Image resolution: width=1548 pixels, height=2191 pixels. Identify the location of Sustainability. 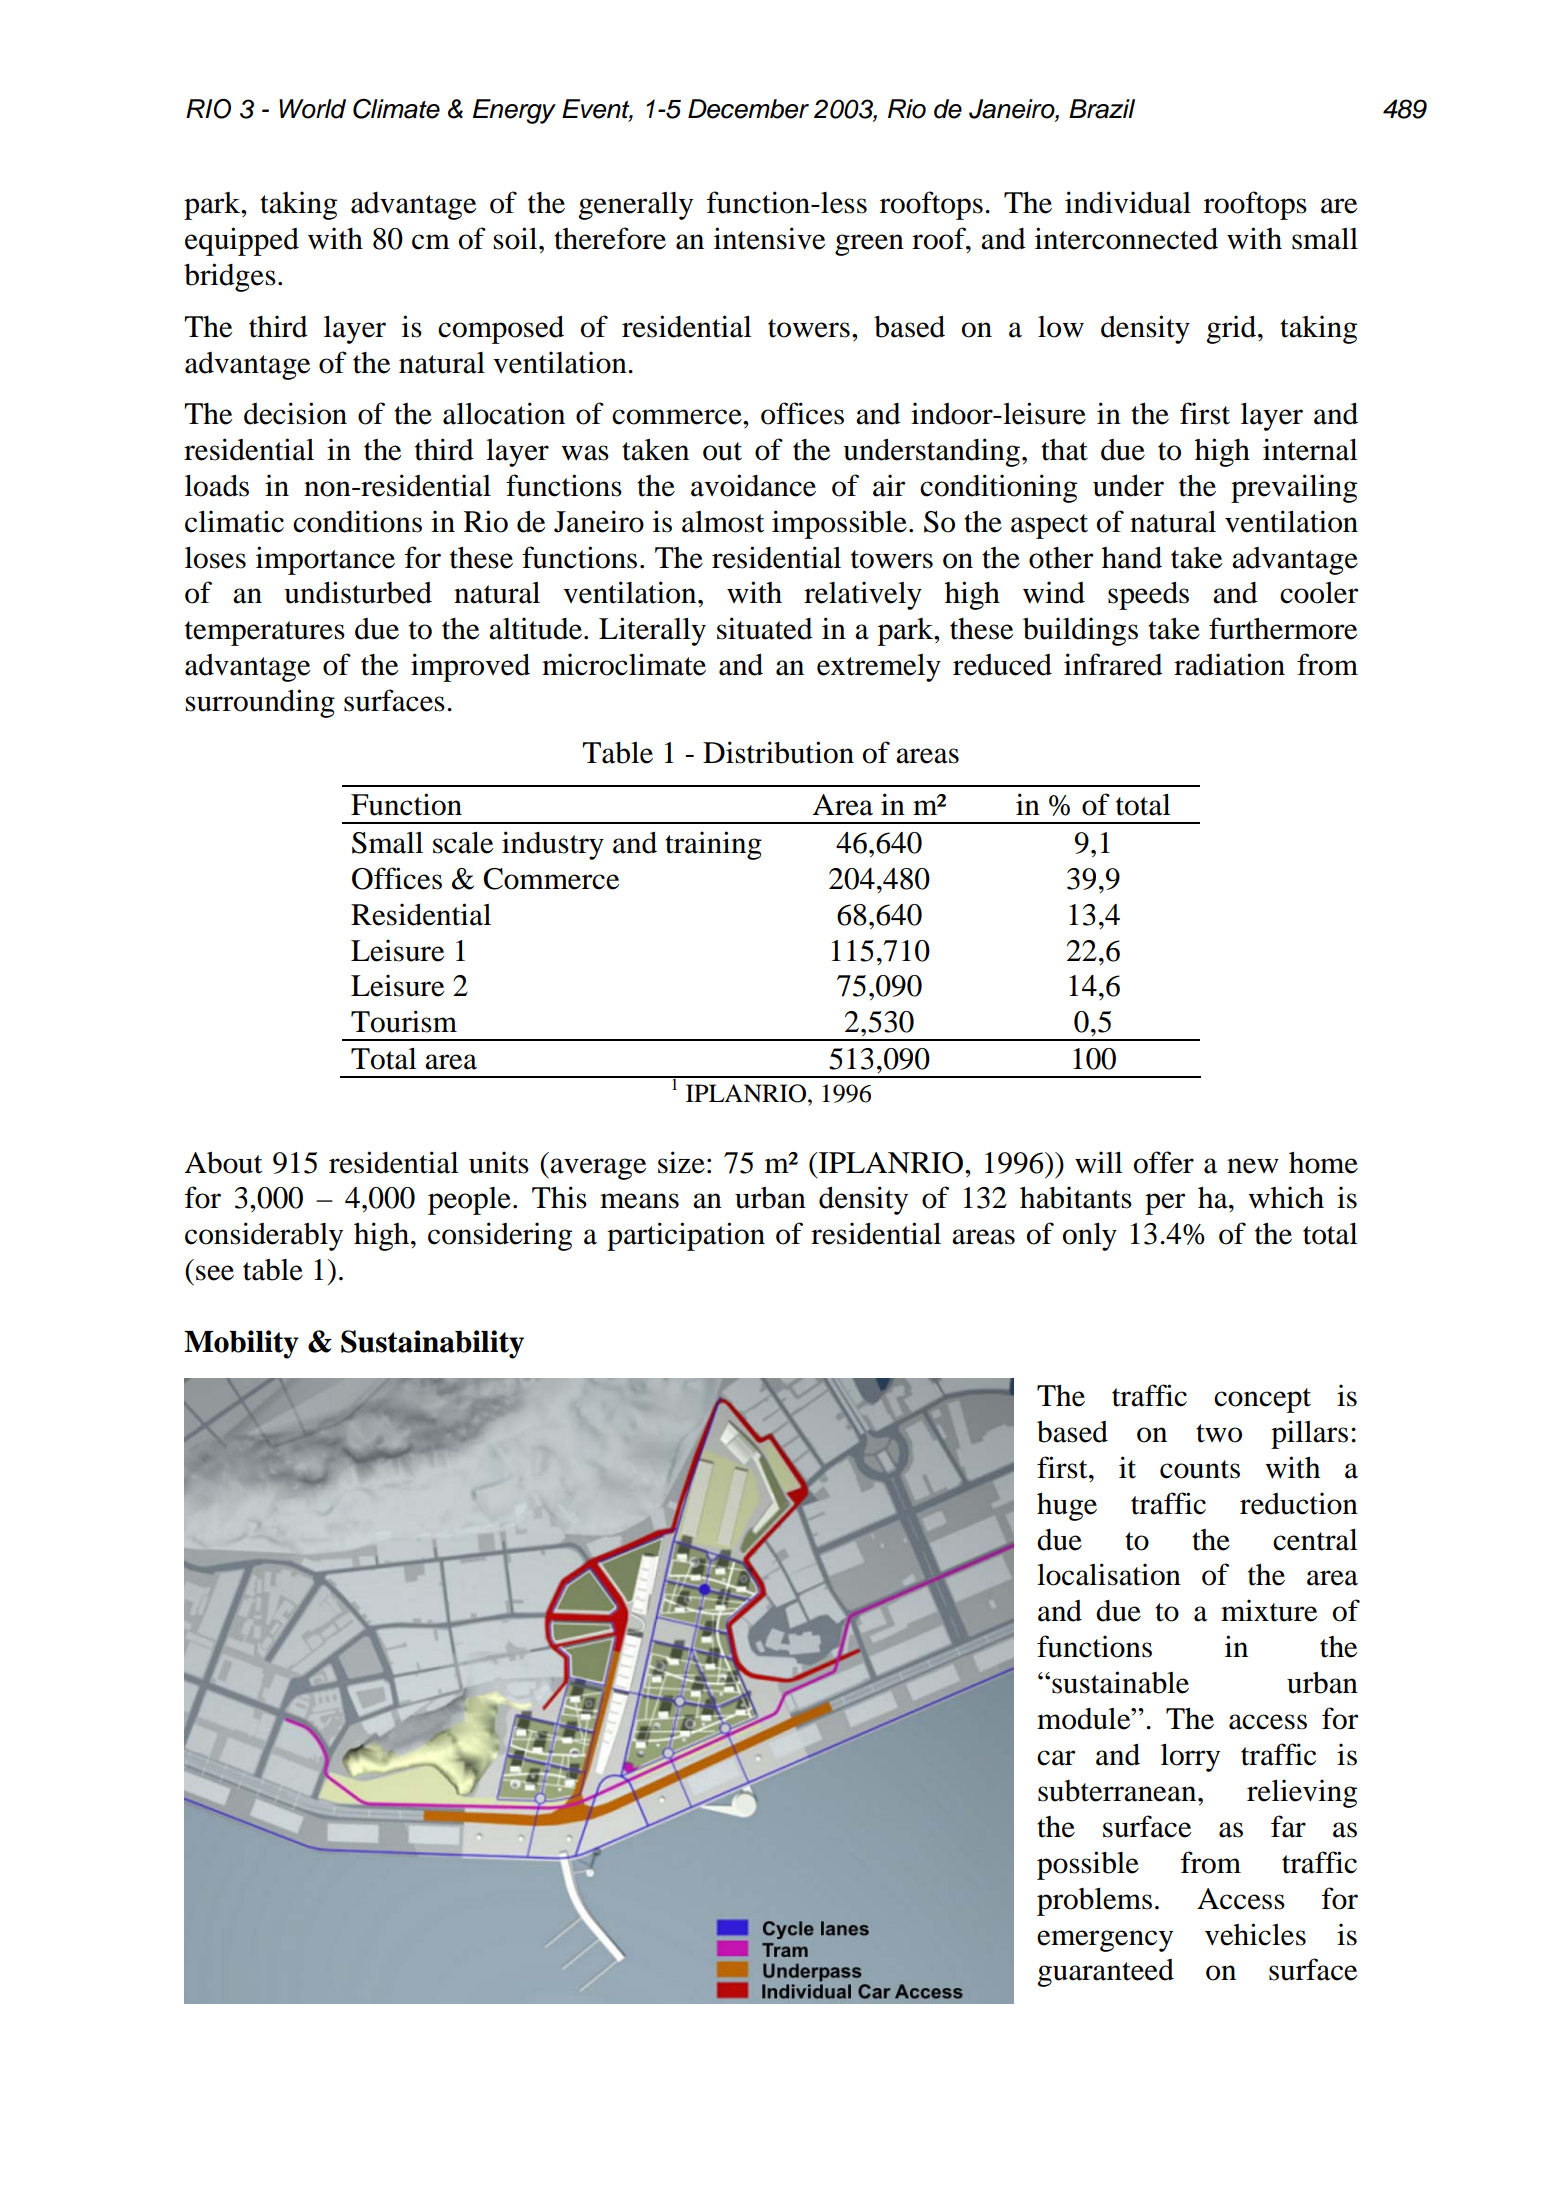
(432, 1344).
